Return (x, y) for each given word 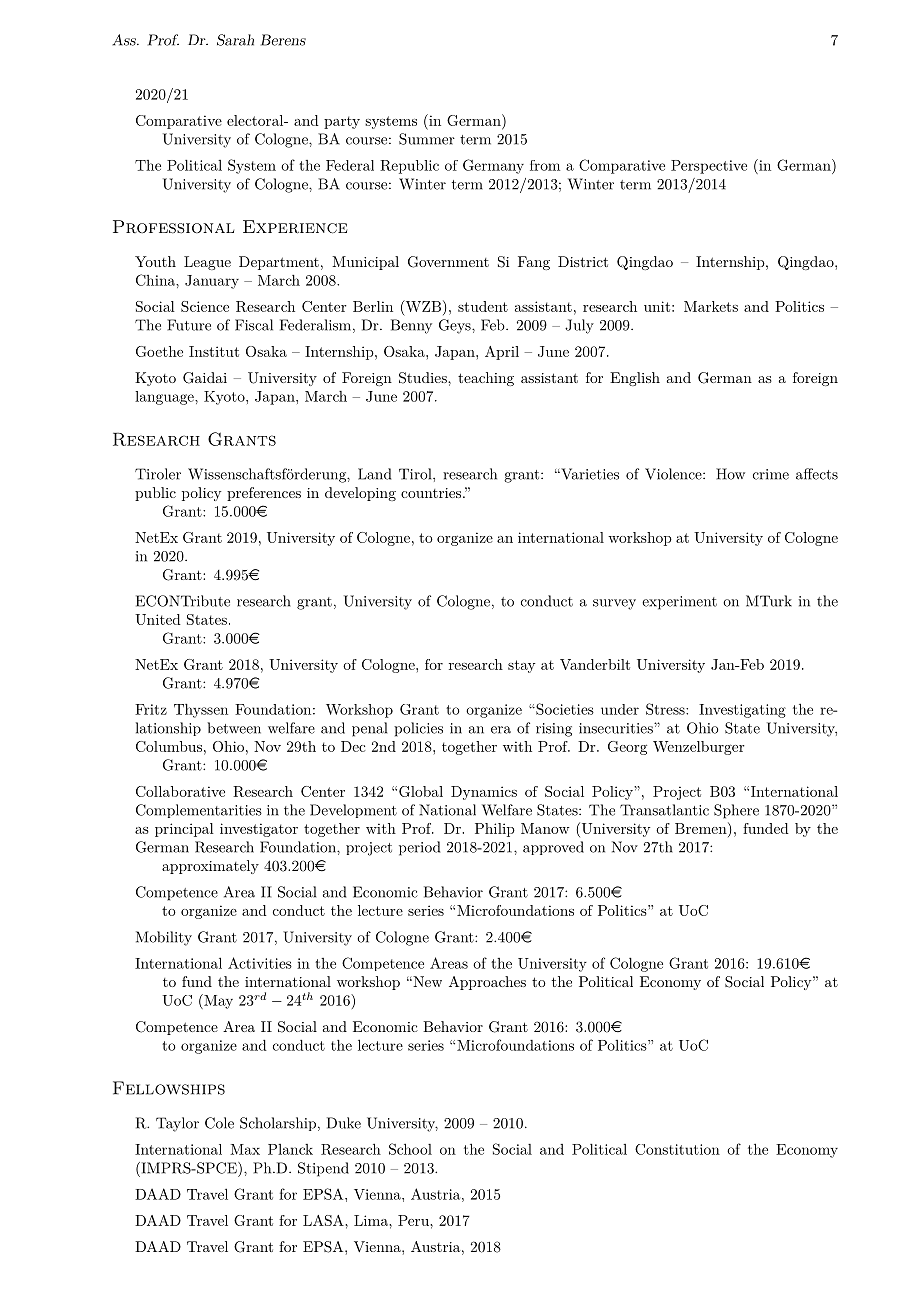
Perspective (709, 167)
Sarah (235, 40)
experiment (679, 603)
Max (245, 1149)
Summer (427, 139)
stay (521, 666)
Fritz (151, 709)
